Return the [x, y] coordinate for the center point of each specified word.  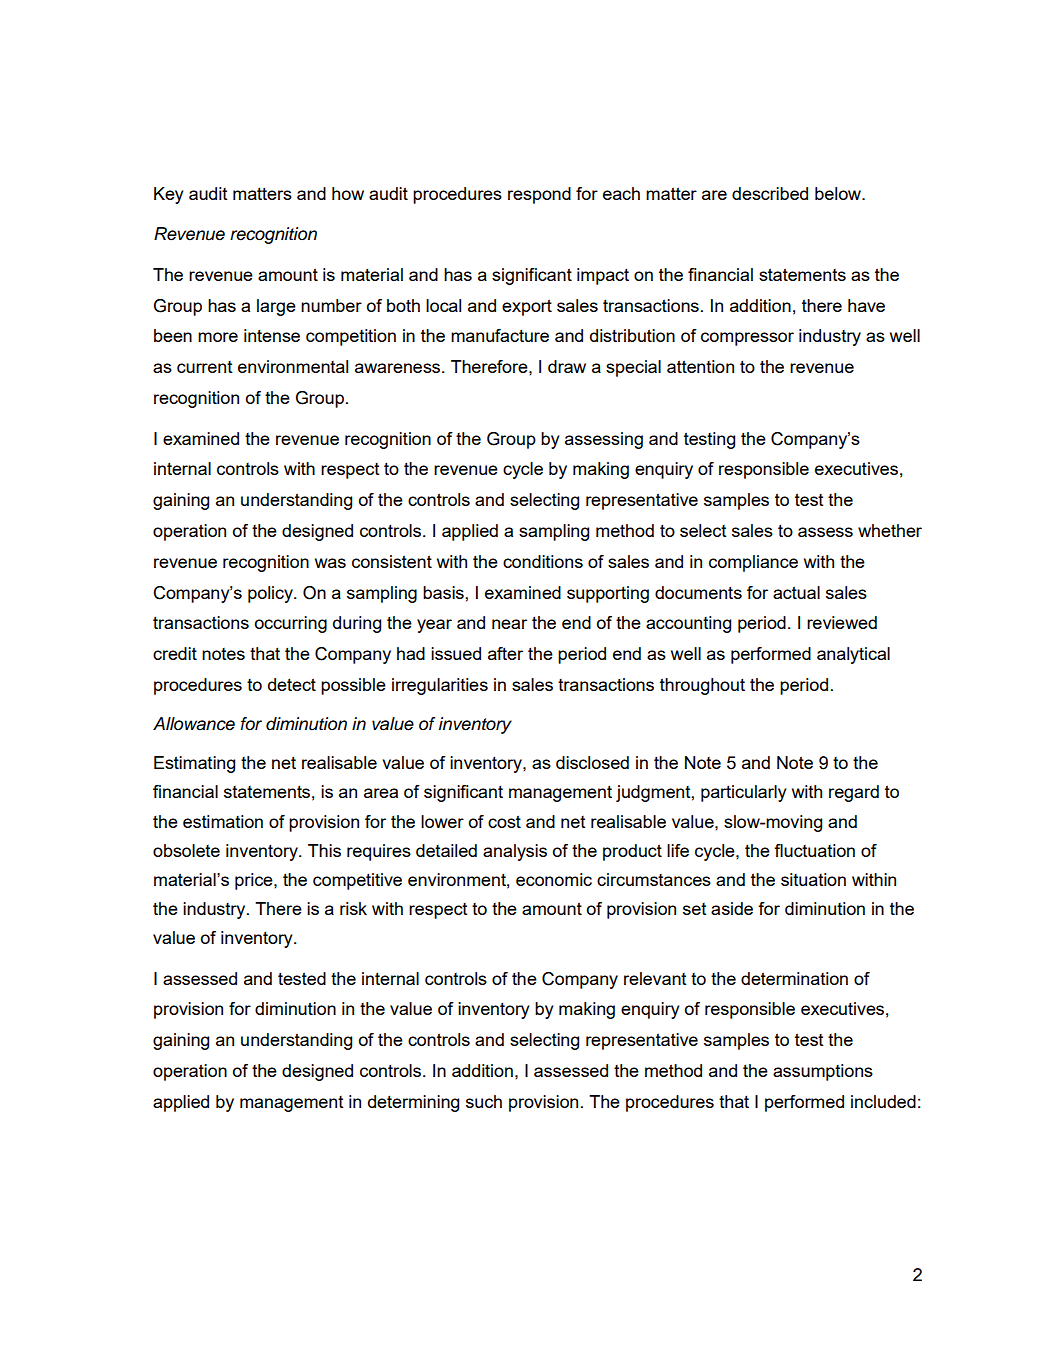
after [505, 653]
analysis [515, 852]
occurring [291, 624]
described [770, 193]
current [204, 367]
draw [567, 366]
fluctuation [814, 850]
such [484, 1101]
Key [169, 195]
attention [700, 366]
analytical [853, 655]
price [255, 881]
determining [413, 1103]
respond [539, 195]
